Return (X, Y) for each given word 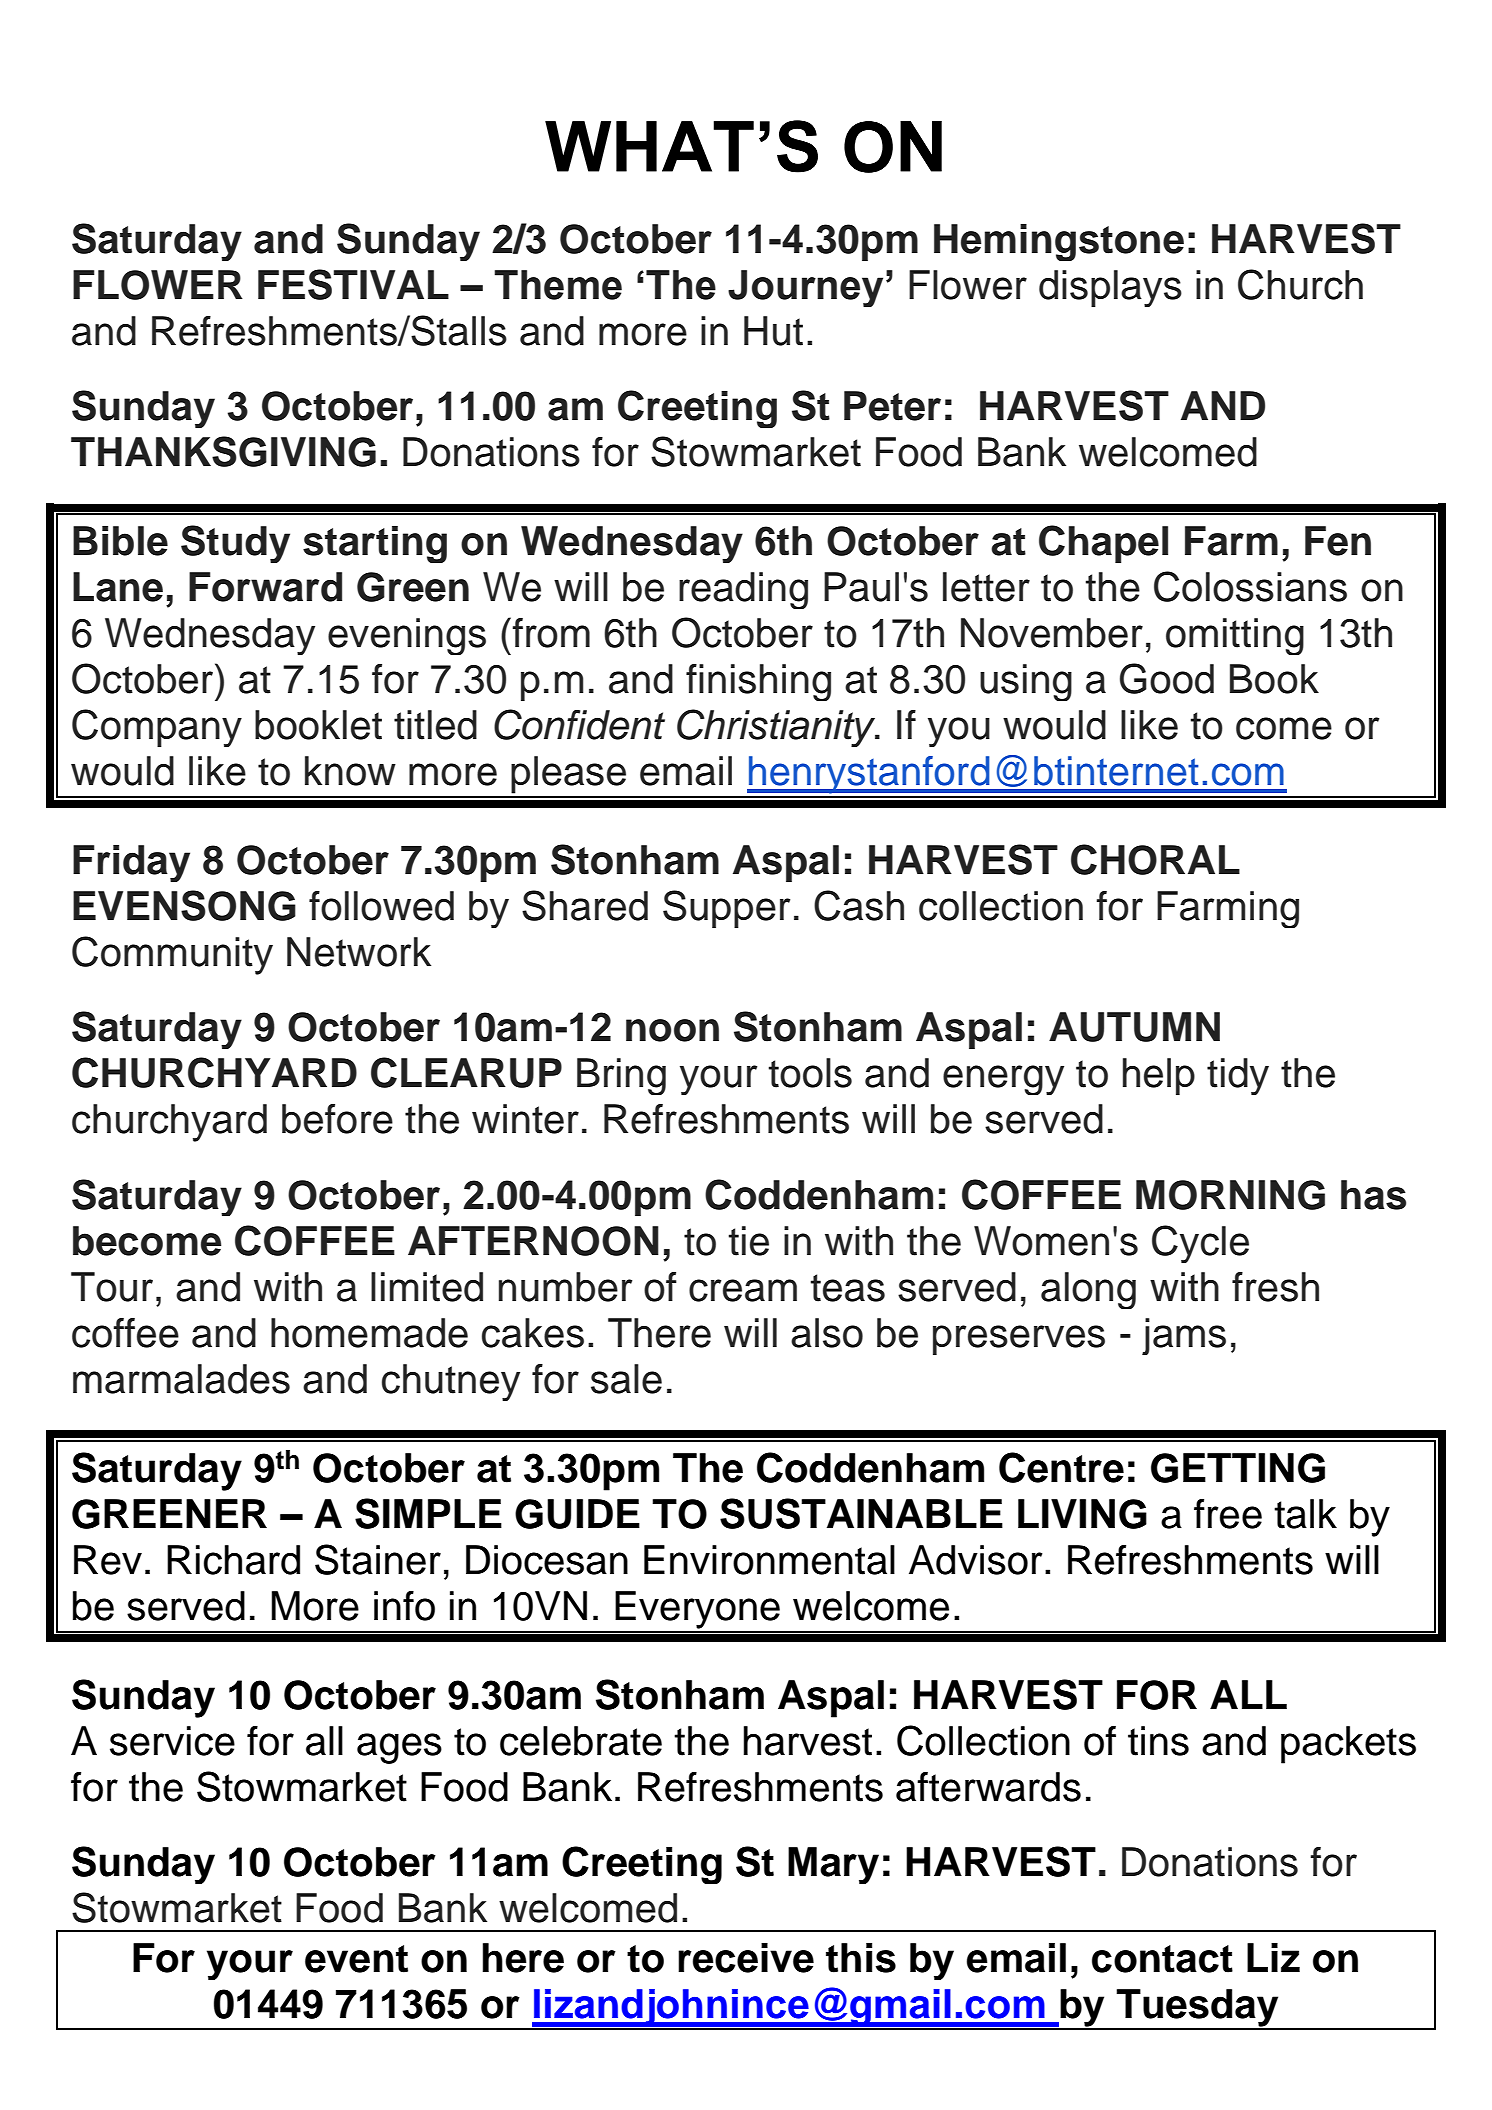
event (356, 1959)
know (350, 771)
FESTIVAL (353, 284)
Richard (233, 1560)
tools (810, 1073)
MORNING (1230, 1195)
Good (1167, 678)
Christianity (777, 728)
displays (1110, 288)
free (1228, 1514)
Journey (805, 288)
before (337, 1119)
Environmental (769, 1560)
